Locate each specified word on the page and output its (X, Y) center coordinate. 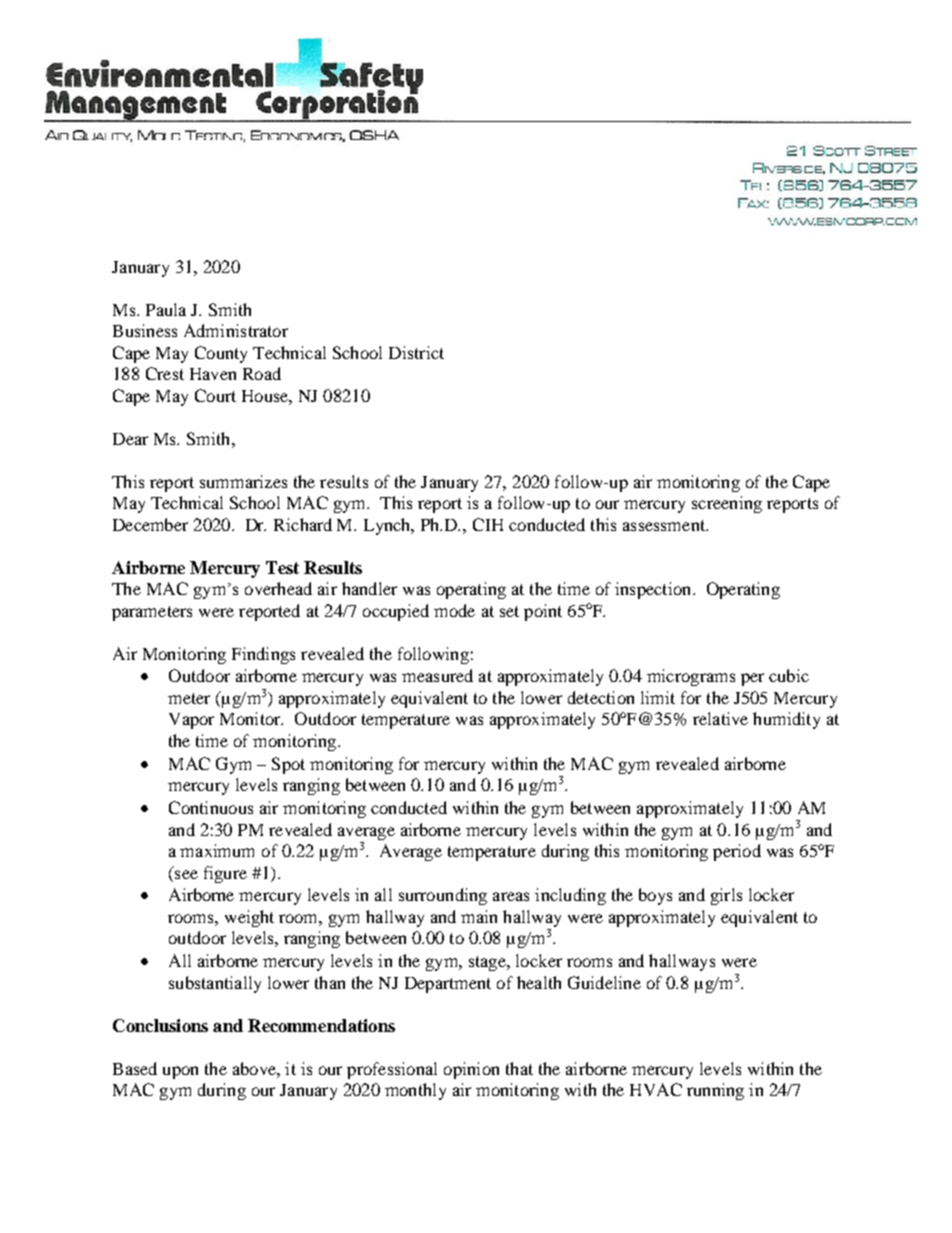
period (737, 852)
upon (180, 1072)
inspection (654, 590)
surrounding (443, 896)
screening (727, 504)
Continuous (211, 807)
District (416, 352)
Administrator (236, 330)
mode (454, 610)
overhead (278, 588)
